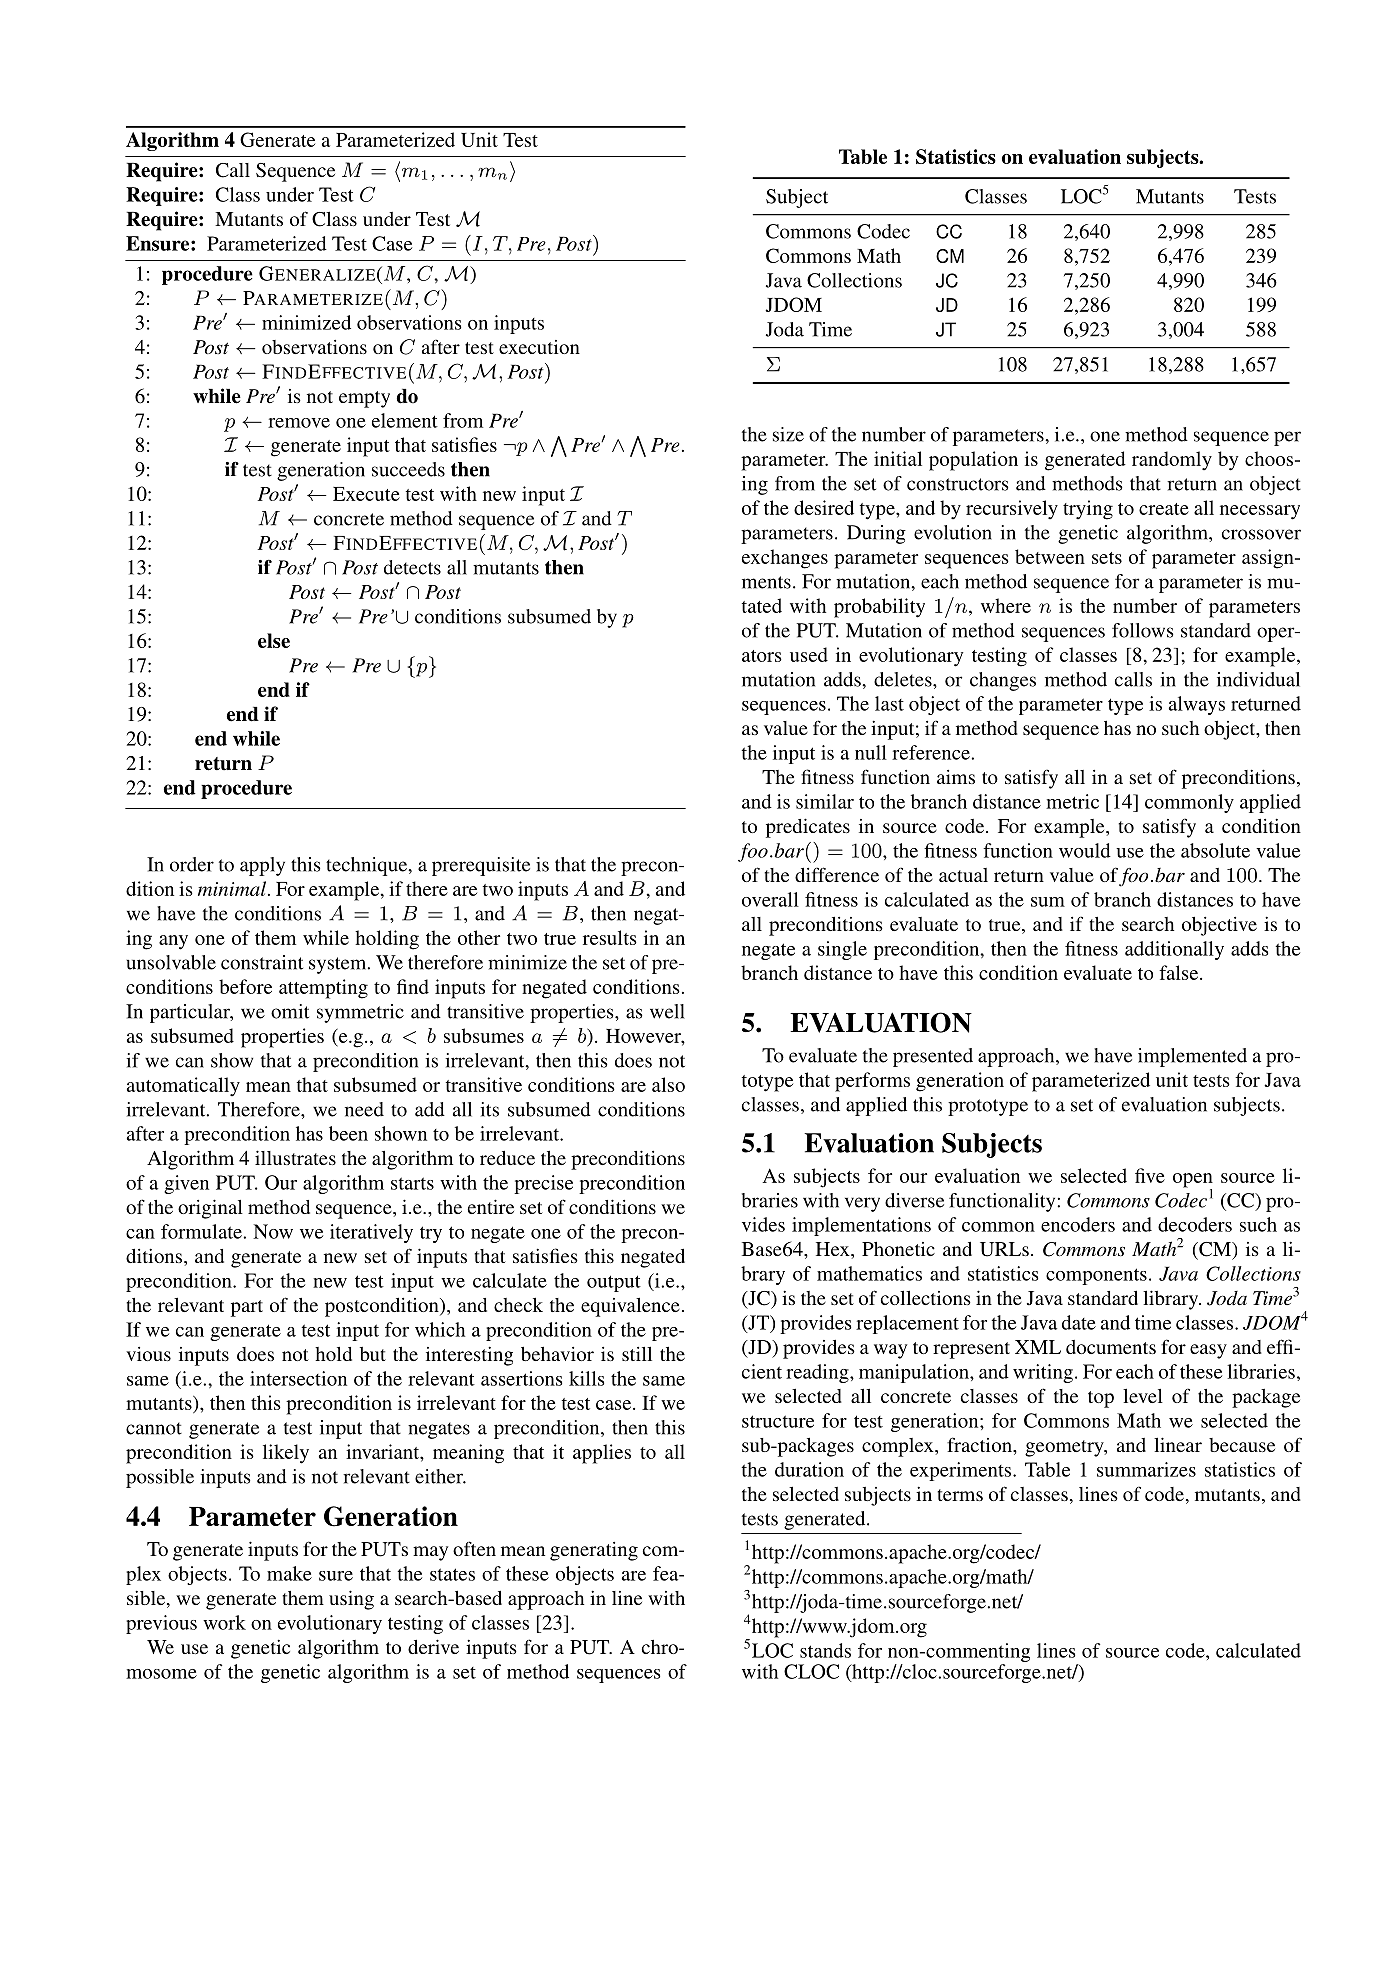 The height and width of the screenshot is (1970, 1393). Describe the element at coordinates (1085, 850) in the screenshot. I see `would` at that location.
